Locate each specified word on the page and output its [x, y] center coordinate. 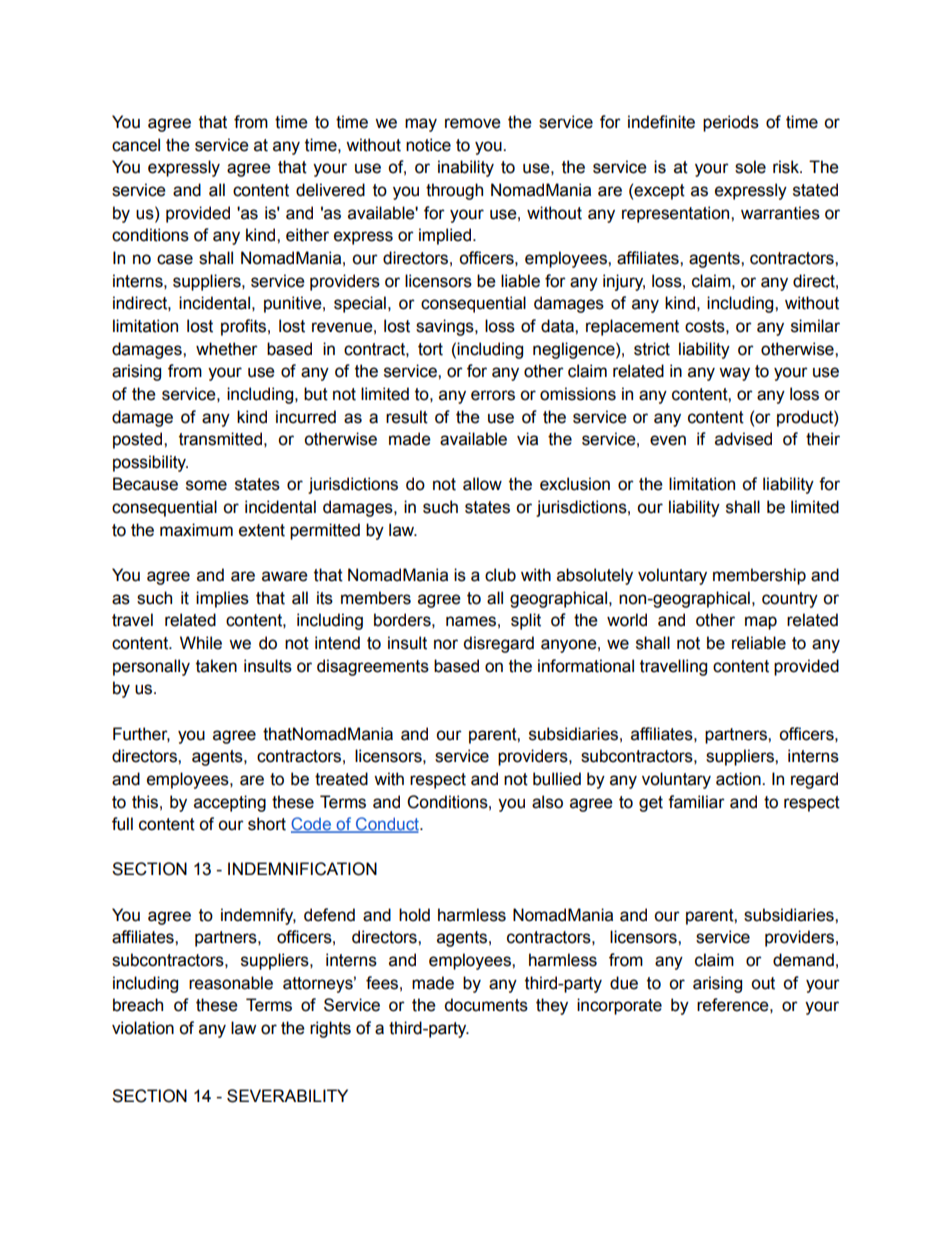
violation [143, 1028]
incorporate [619, 1006]
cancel [136, 145]
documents [486, 1005]
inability [466, 168]
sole [750, 167]
